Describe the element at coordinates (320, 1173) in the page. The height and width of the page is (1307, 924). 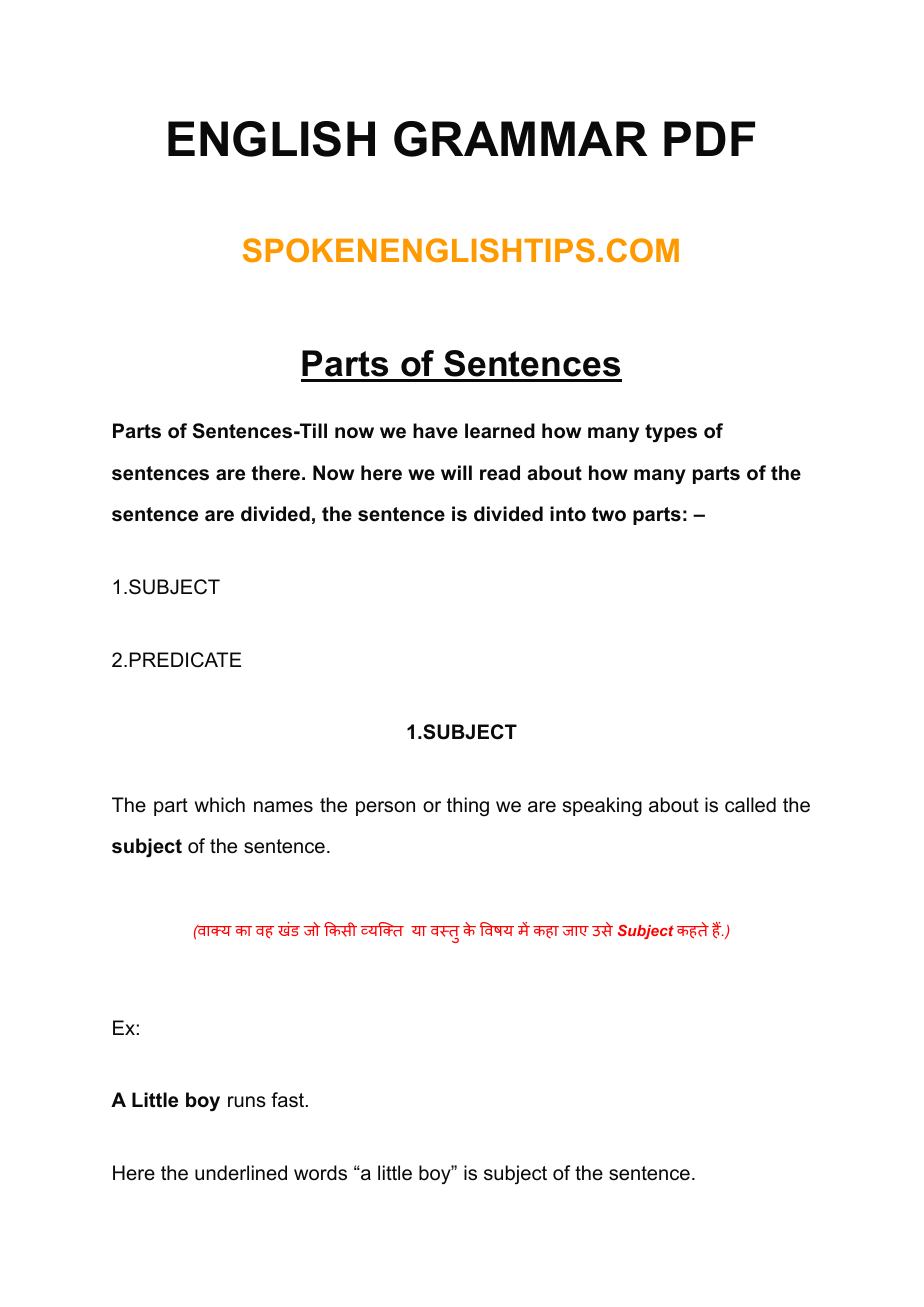
I see `words` at that location.
